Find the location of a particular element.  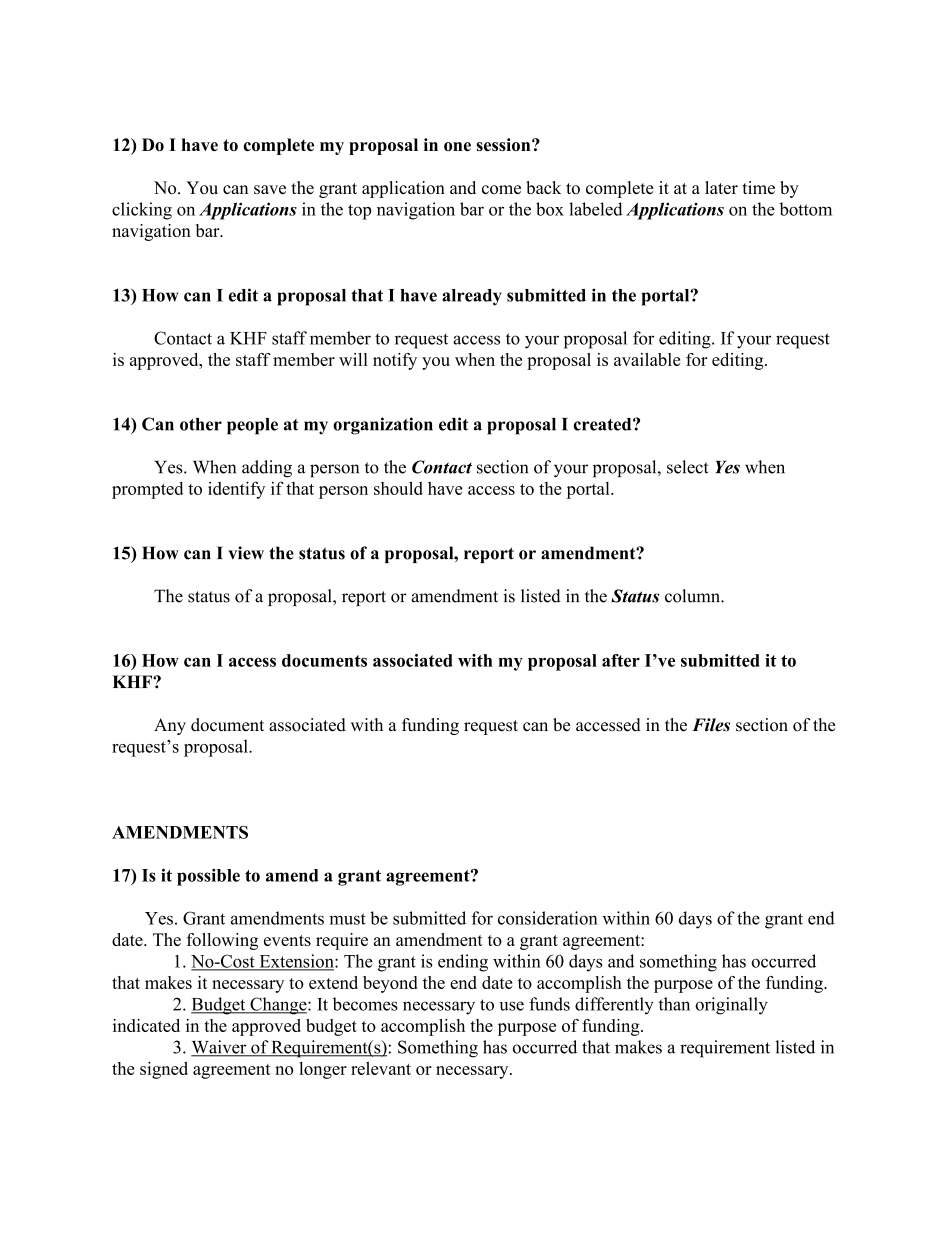

Files is located at coordinates (711, 725).
